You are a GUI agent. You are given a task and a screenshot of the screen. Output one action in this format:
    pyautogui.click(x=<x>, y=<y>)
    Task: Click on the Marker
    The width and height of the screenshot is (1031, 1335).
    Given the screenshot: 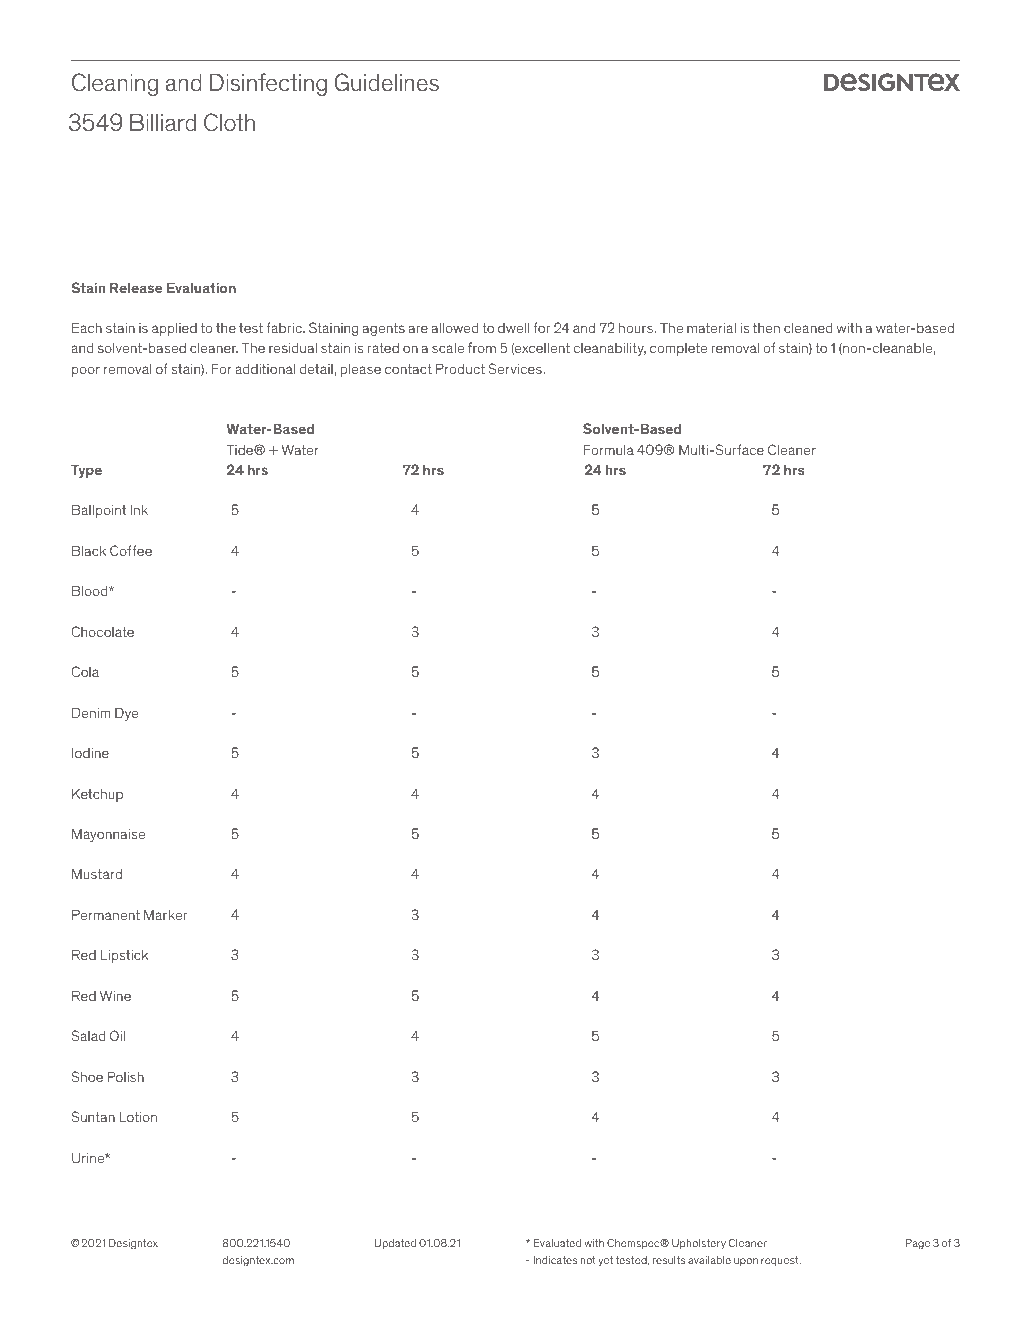 What is the action you would take?
    pyautogui.click(x=165, y=914)
